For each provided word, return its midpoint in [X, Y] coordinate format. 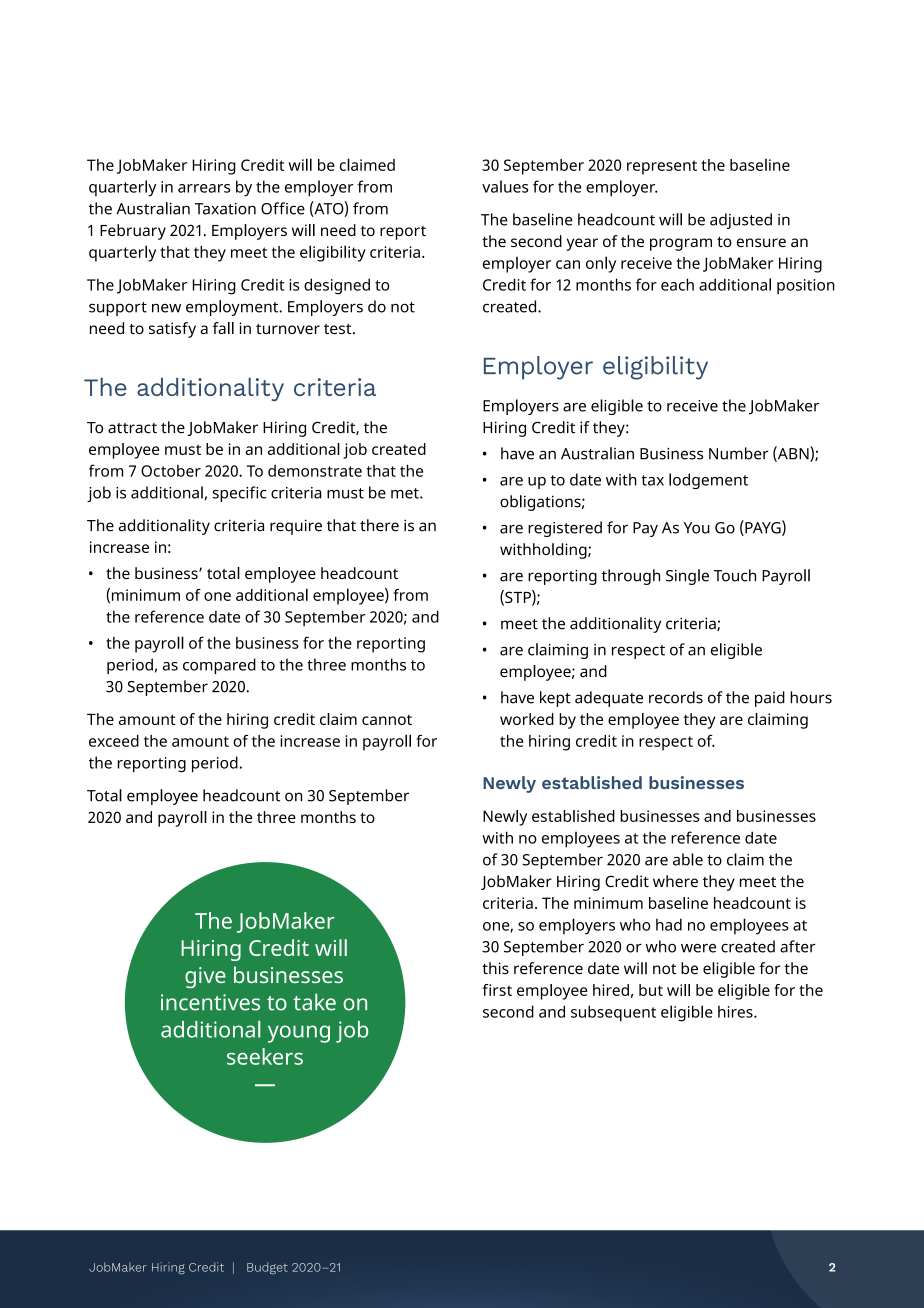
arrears [204, 188]
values [505, 186]
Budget [267, 1268]
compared [219, 666]
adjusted [741, 221]
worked [527, 719]
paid [770, 699]
